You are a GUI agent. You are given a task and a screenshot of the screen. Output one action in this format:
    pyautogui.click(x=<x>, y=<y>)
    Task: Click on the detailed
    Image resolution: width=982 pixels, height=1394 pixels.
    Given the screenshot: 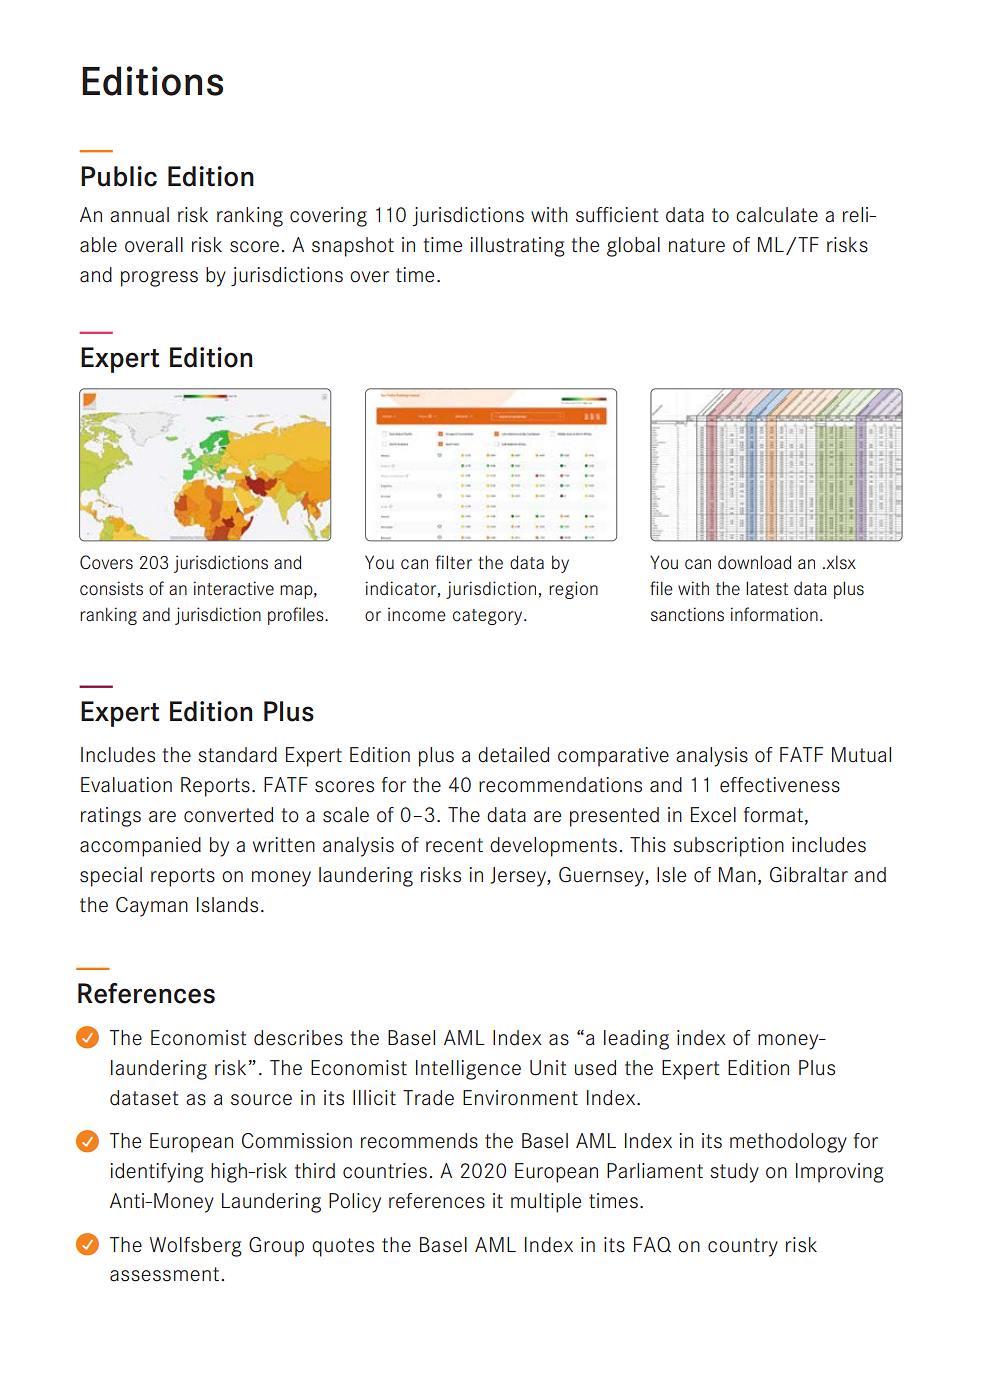 What is the action you would take?
    pyautogui.click(x=513, y=755)
